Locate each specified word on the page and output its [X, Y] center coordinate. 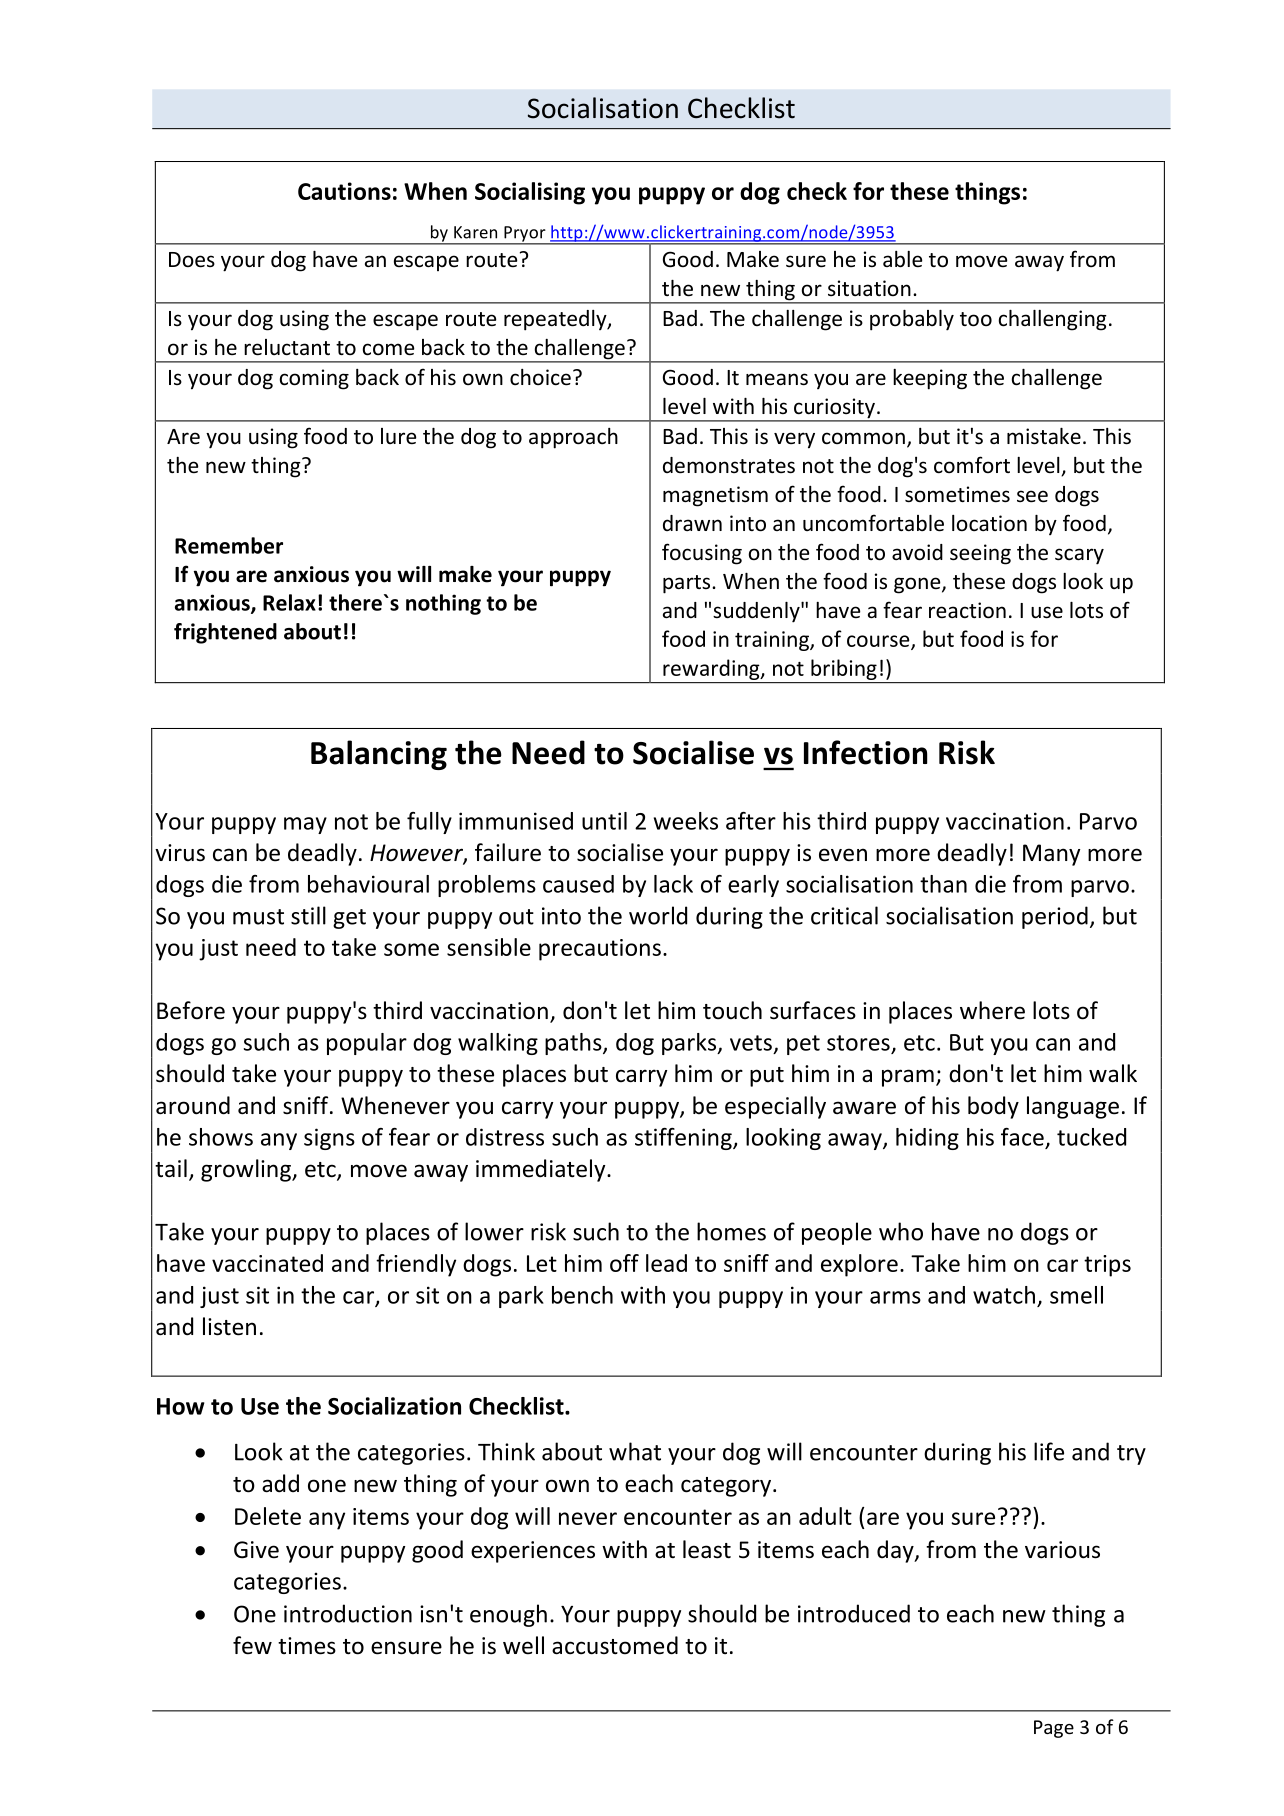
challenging [1053, 320]
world [658, 915]
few [252, 1645]
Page [1054, 1729]
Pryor [525, 235]
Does [192, 260]
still [308, 915]
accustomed [615, 1645]
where [992, 1010]
